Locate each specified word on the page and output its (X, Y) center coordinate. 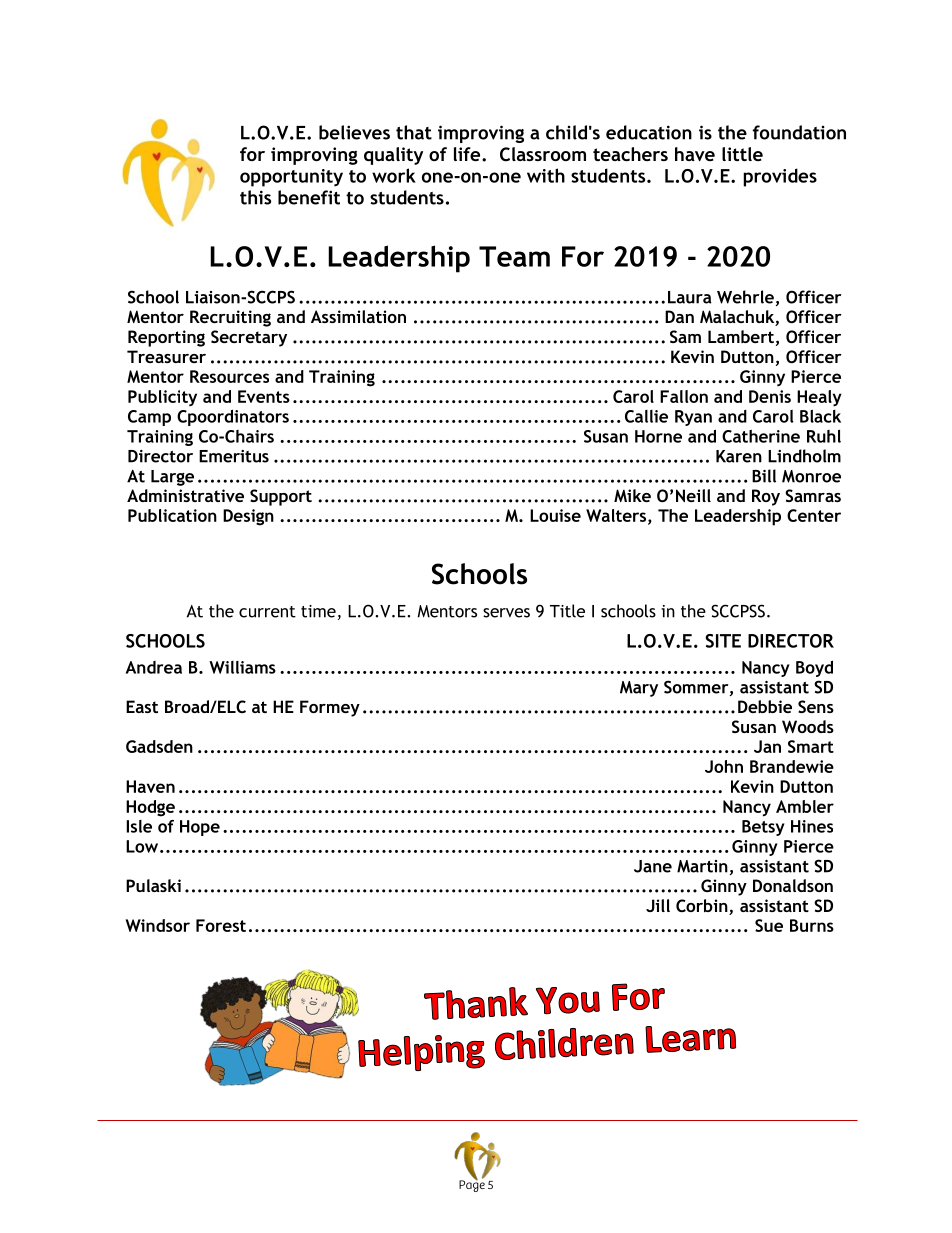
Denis (770, 396)
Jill (658, 905)
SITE (723, 641)
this (255, 197)
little (742, 154)
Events (264, 396)
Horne (658, 436)
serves (506, 613)
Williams (242, 667)
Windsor (157, 925)
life (468, 154)
